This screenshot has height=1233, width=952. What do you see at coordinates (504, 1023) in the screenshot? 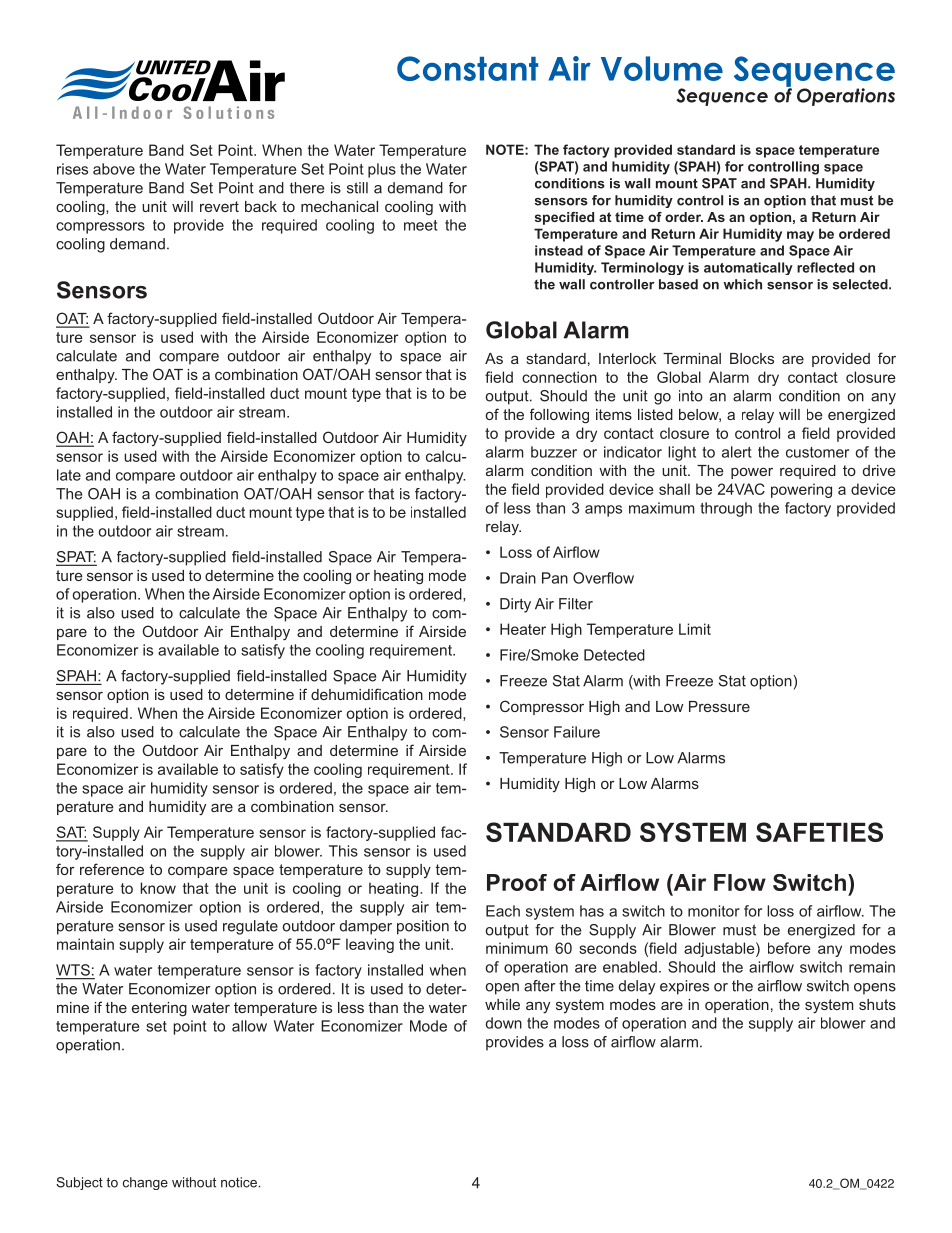
I see `down` at bounding box center [504, 1023].
